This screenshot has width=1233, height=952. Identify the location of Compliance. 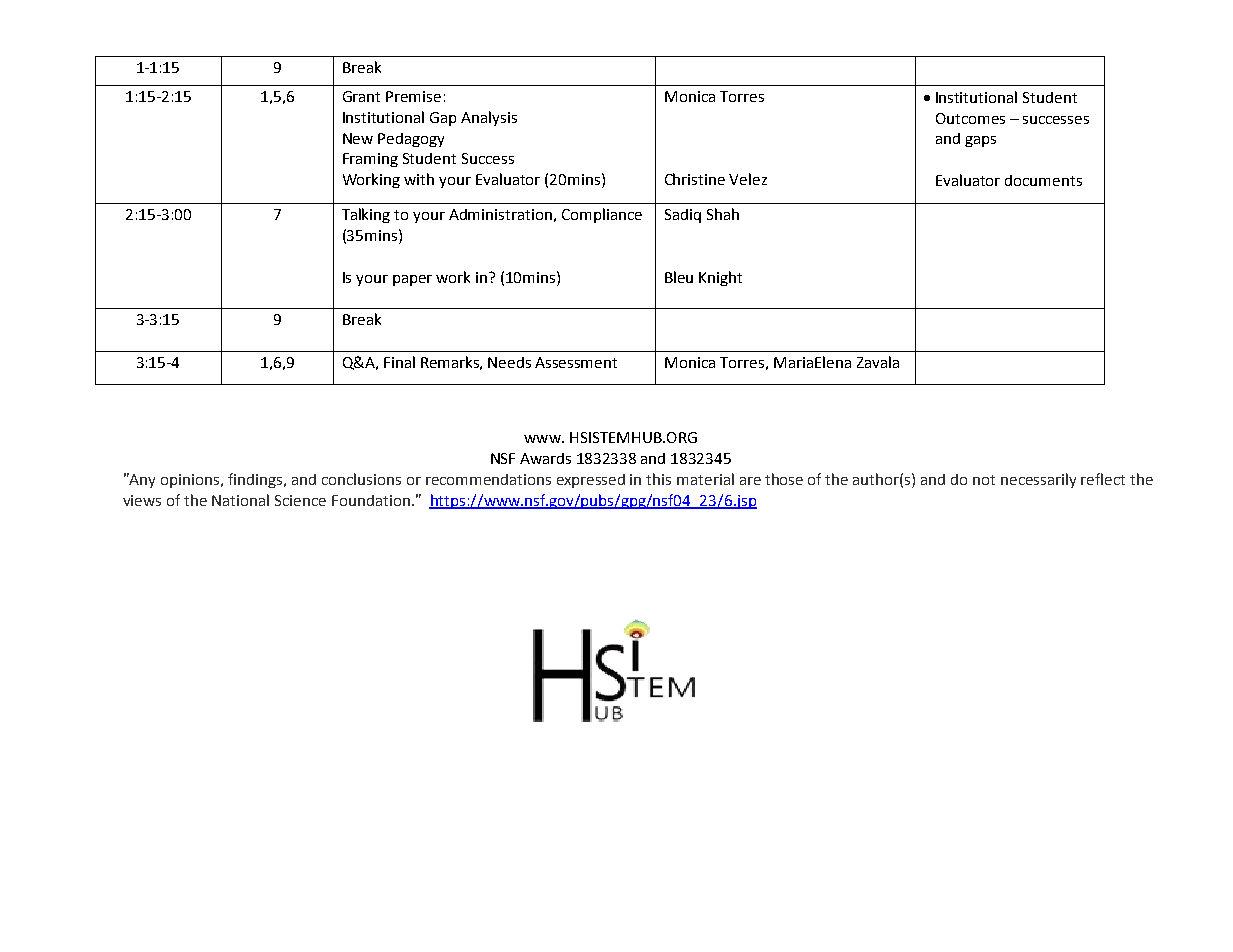
(602, 215).
